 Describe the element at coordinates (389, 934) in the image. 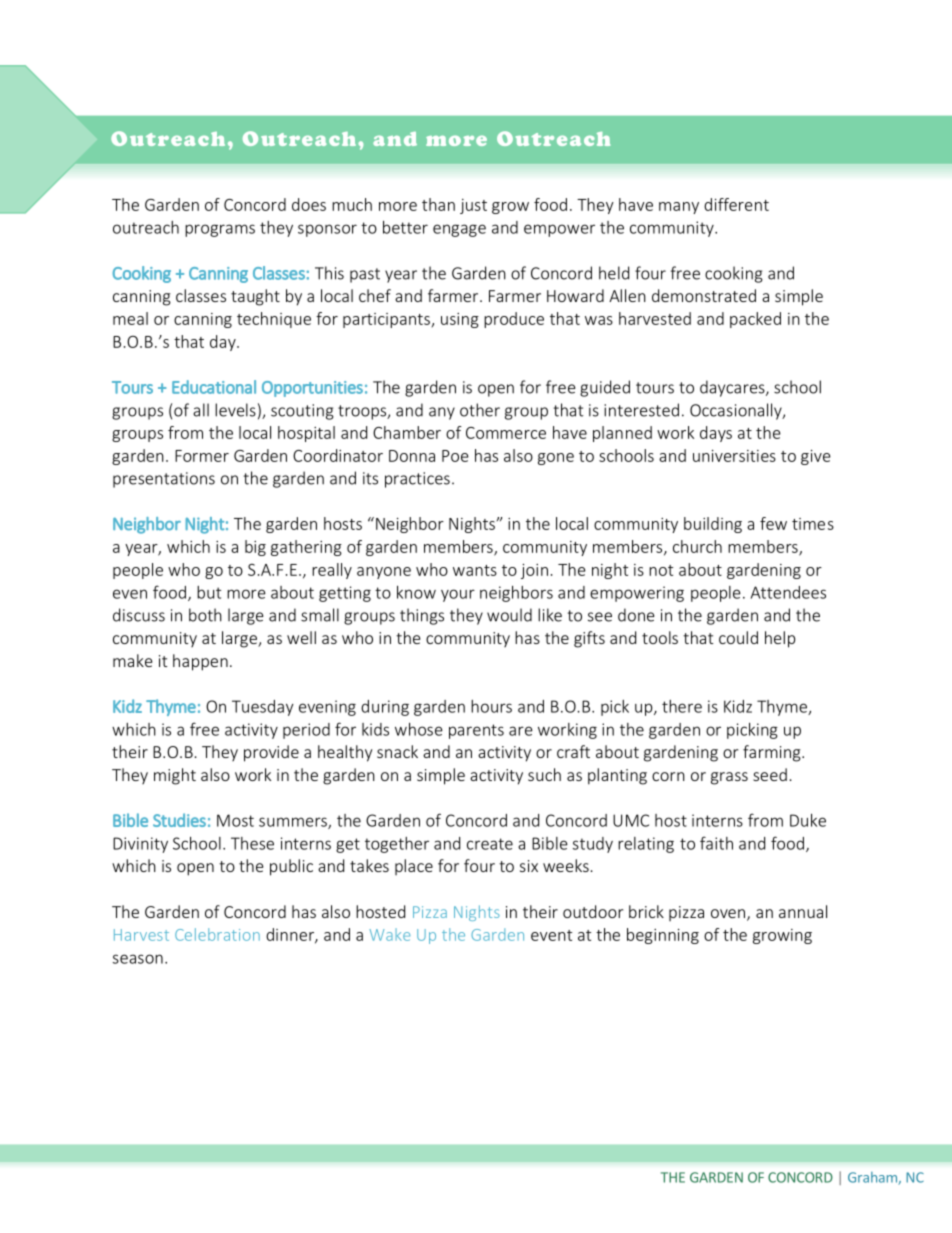

I see `Wake` at that location.
